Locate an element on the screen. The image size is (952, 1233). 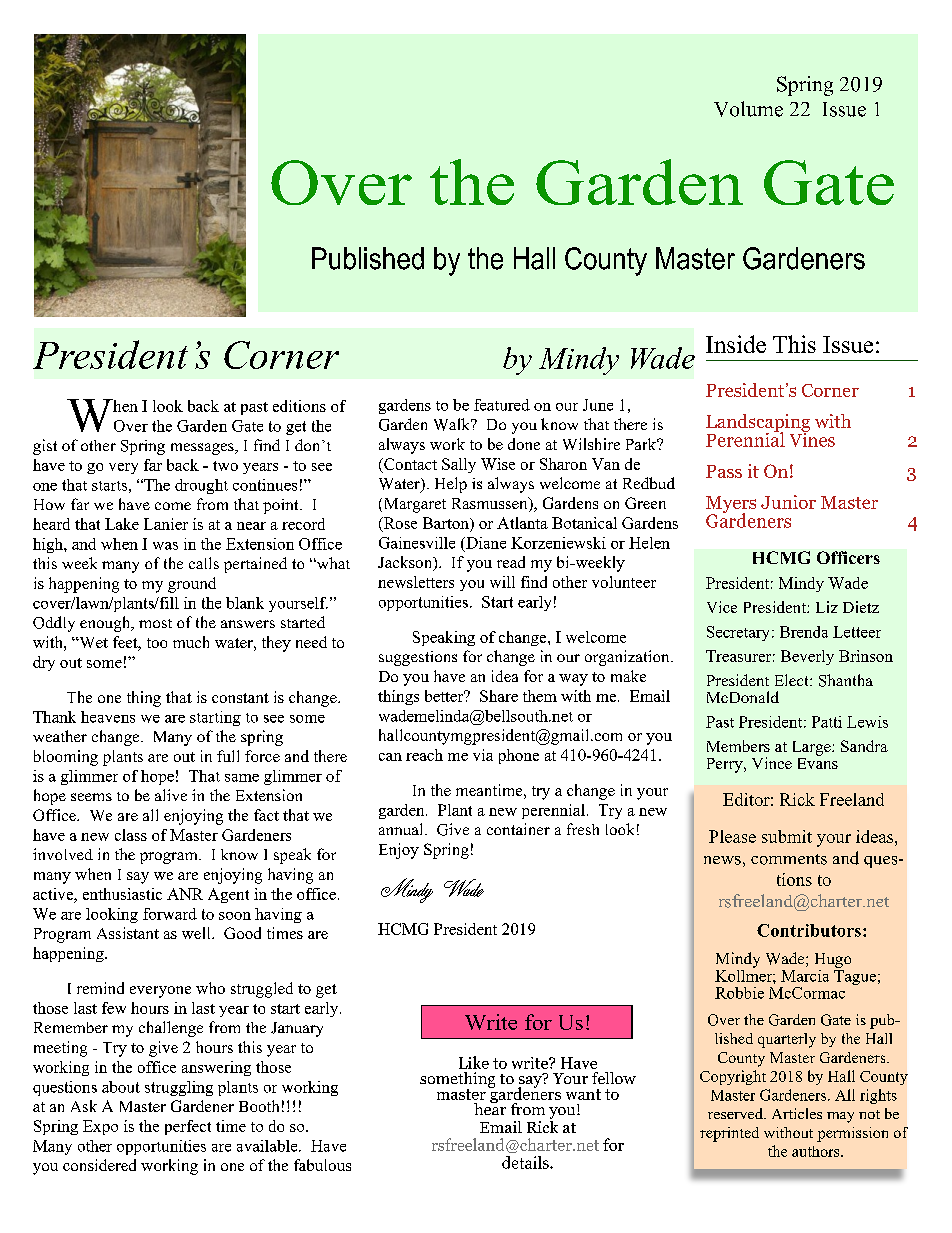
messages is located at coordinates (203, 449).
